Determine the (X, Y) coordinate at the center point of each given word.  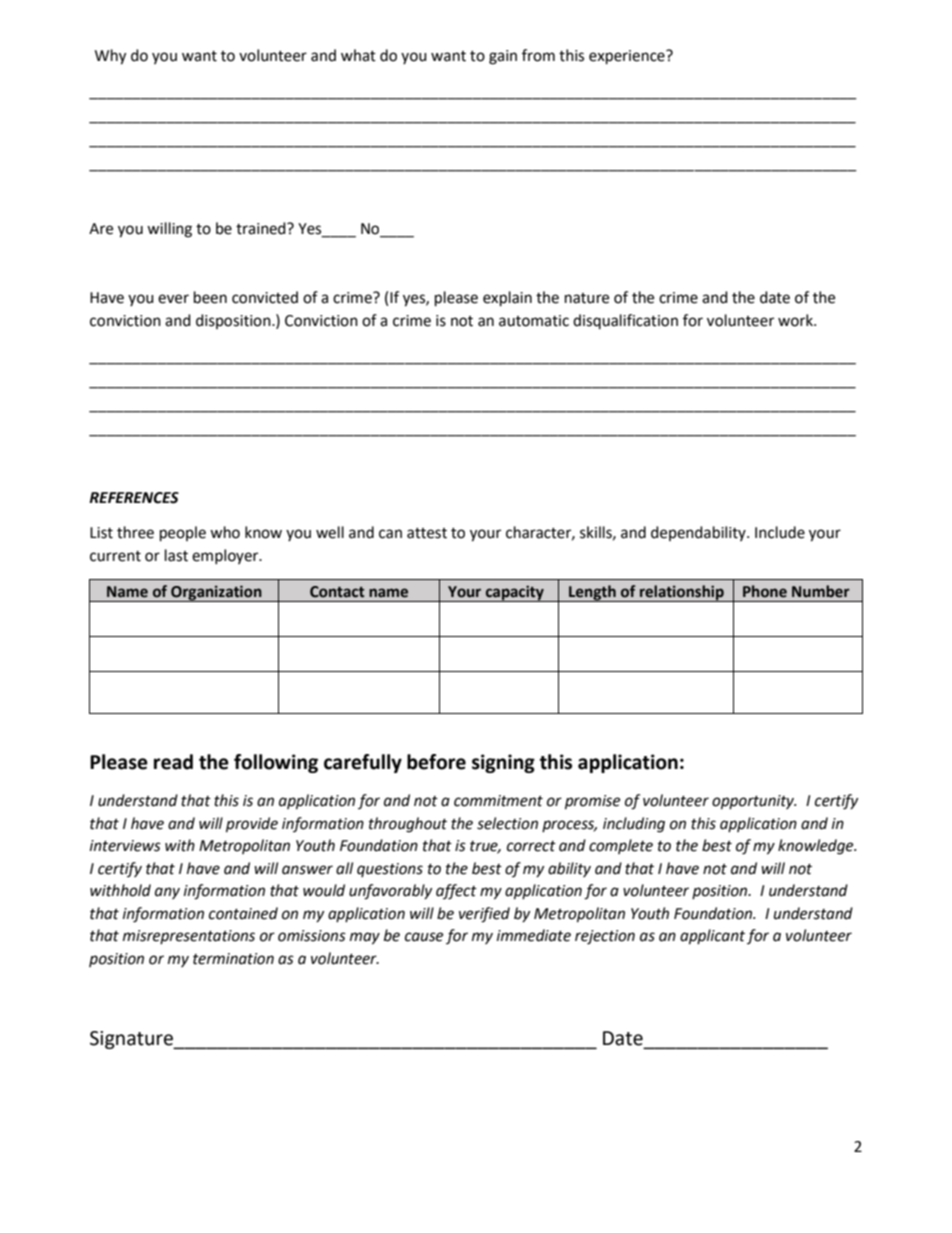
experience (628, 57)
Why (110, 57)
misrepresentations (189, 937)
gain (503, 57)
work (796, 320)
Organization (216, 593)
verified (484, 915)
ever (173, 299)
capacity (514, 593)
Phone (765, 591)
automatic (534, 321)
